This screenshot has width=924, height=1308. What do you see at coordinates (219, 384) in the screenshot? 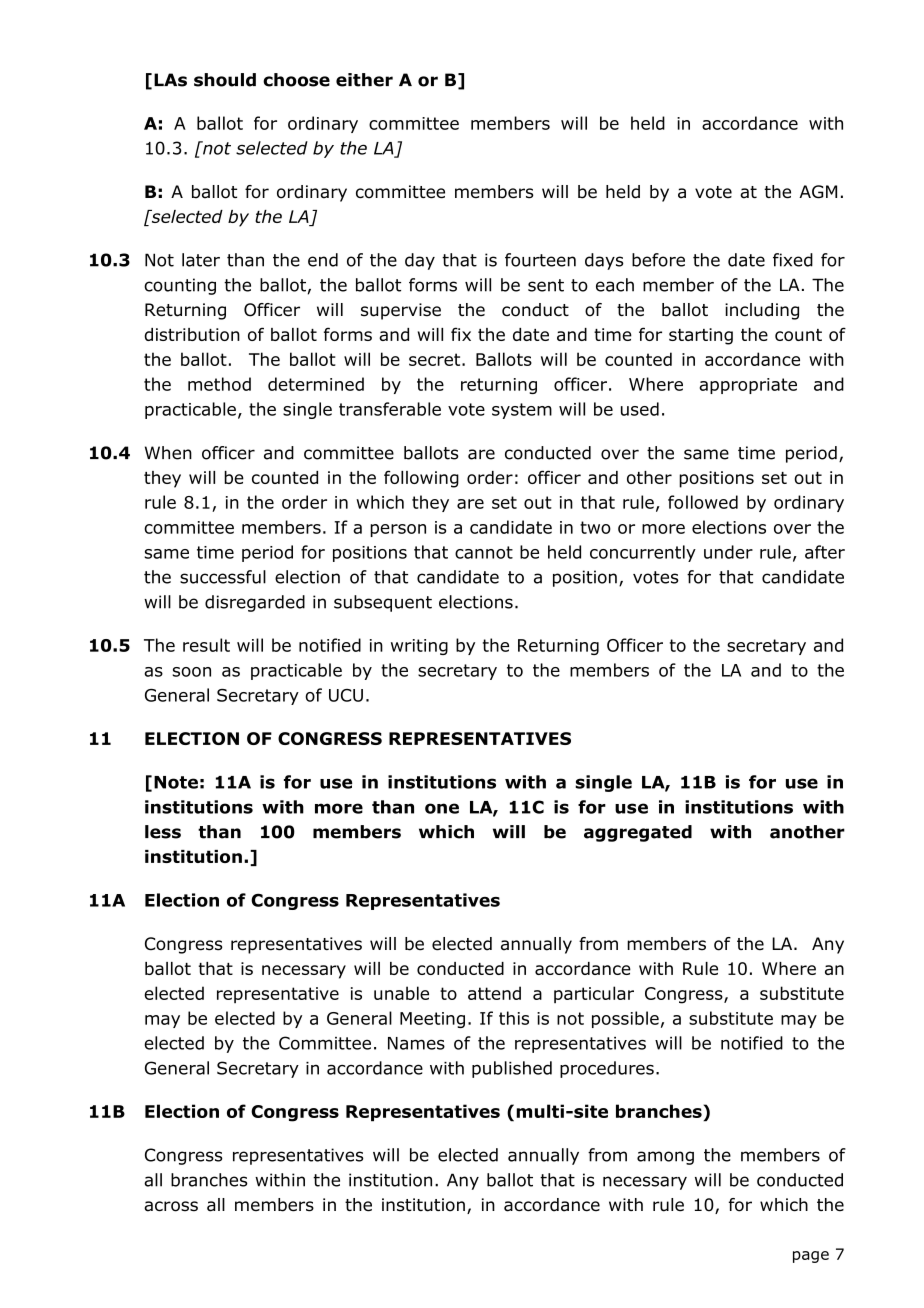
I see `method` at bounding box center [219, 384].
